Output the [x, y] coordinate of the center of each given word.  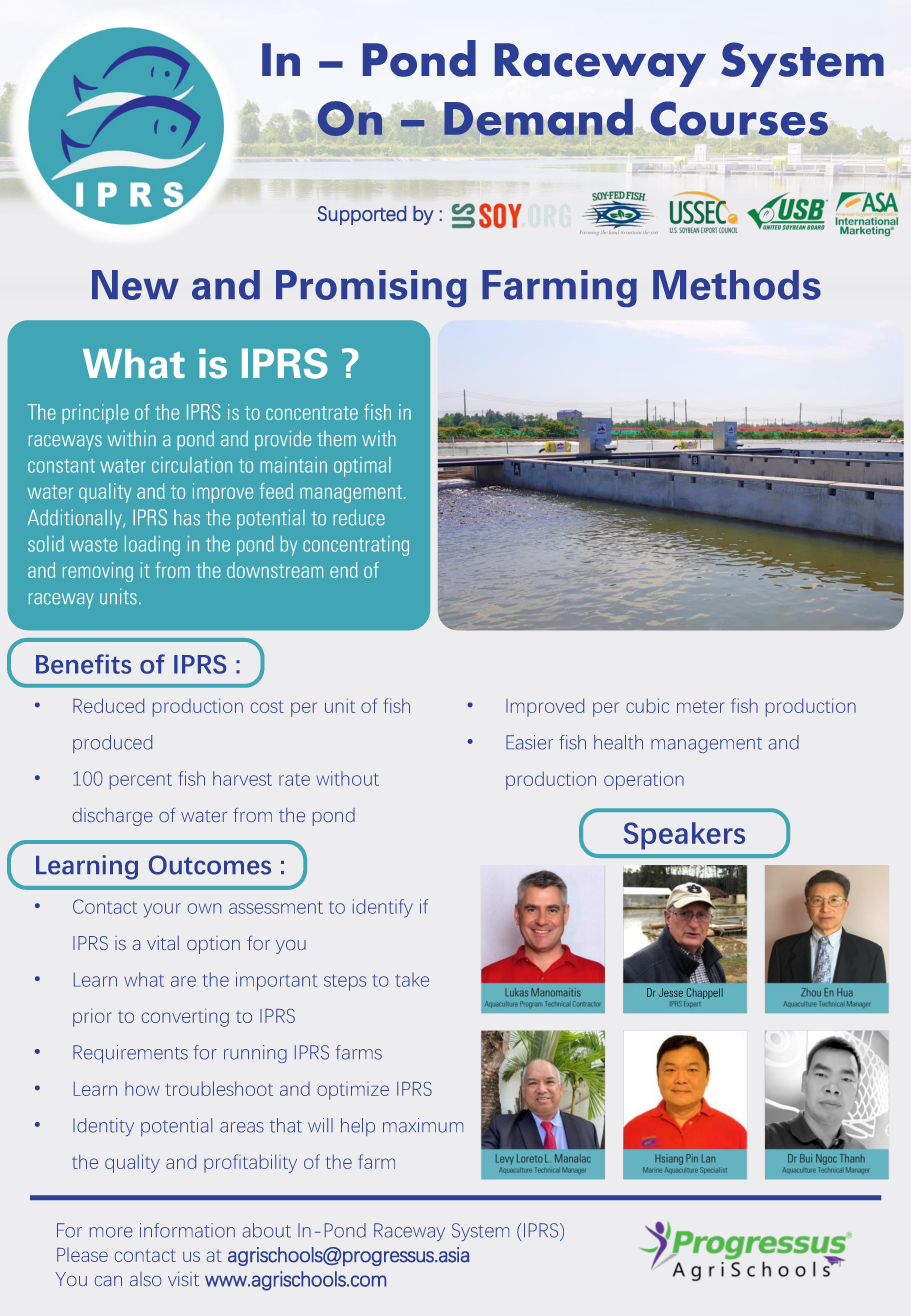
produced [112, 744]
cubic [647, 705]
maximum [423, 1125]
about [267, 1230]
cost [267, 706]
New [135, 285]
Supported [362, 215]
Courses [738, 119]
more [111, 1232]
